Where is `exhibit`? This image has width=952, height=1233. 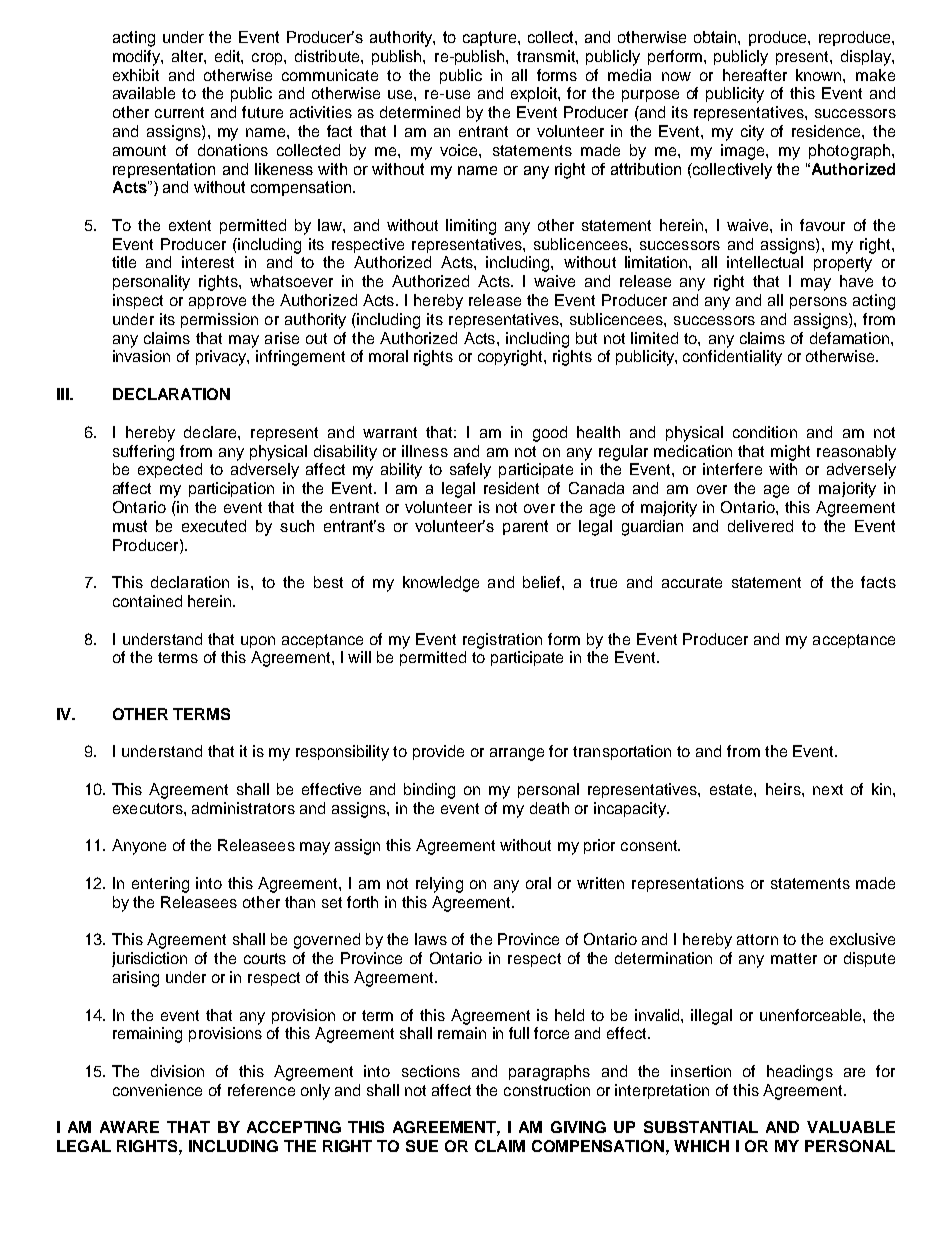 exhibit is located at coordinates (136, 75).
